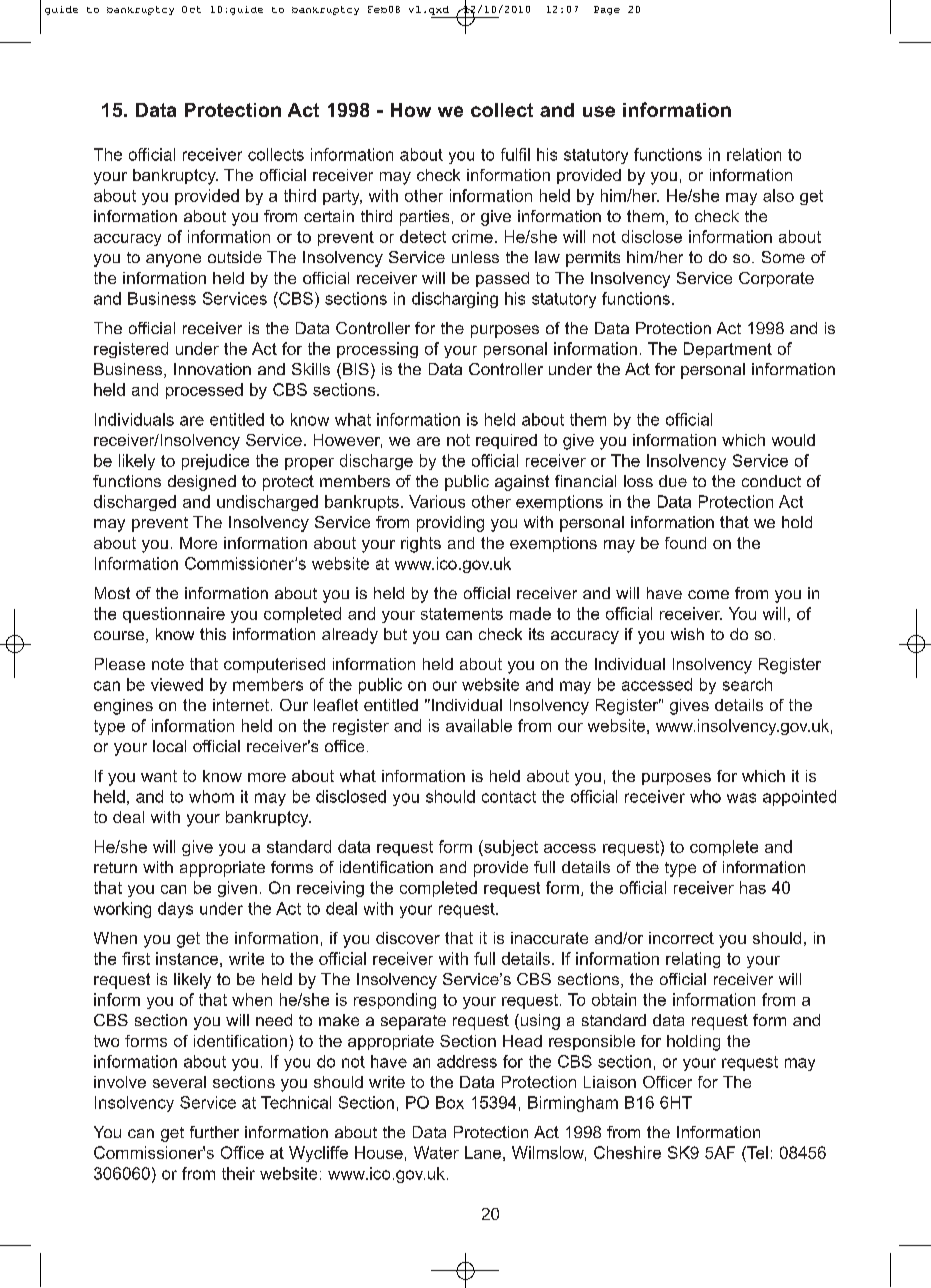 The width and height of the page is (931, 1288). Describe the element at coordinates (708, 594) in the page. I see `come` at that location.
